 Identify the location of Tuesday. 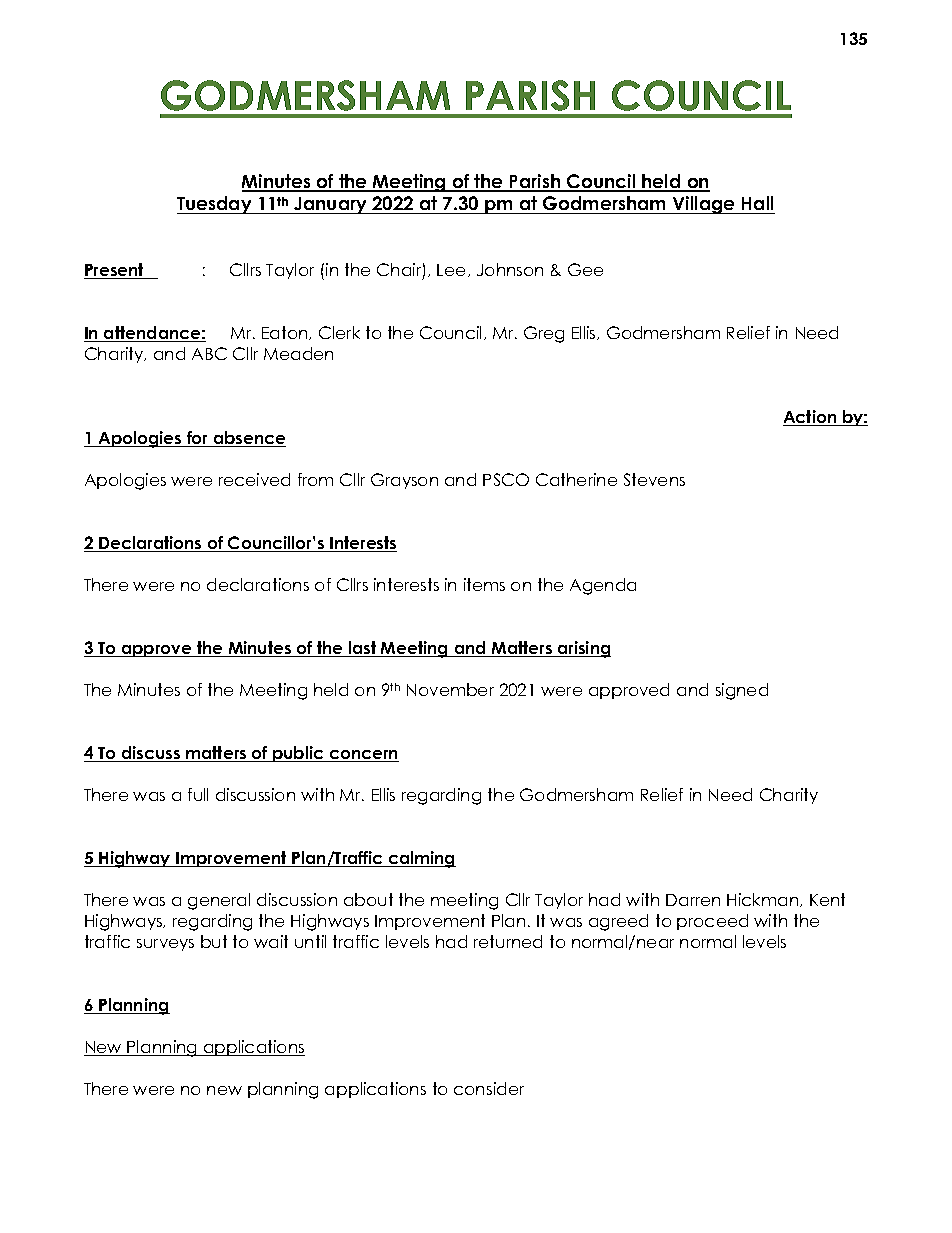
(215, 205).
